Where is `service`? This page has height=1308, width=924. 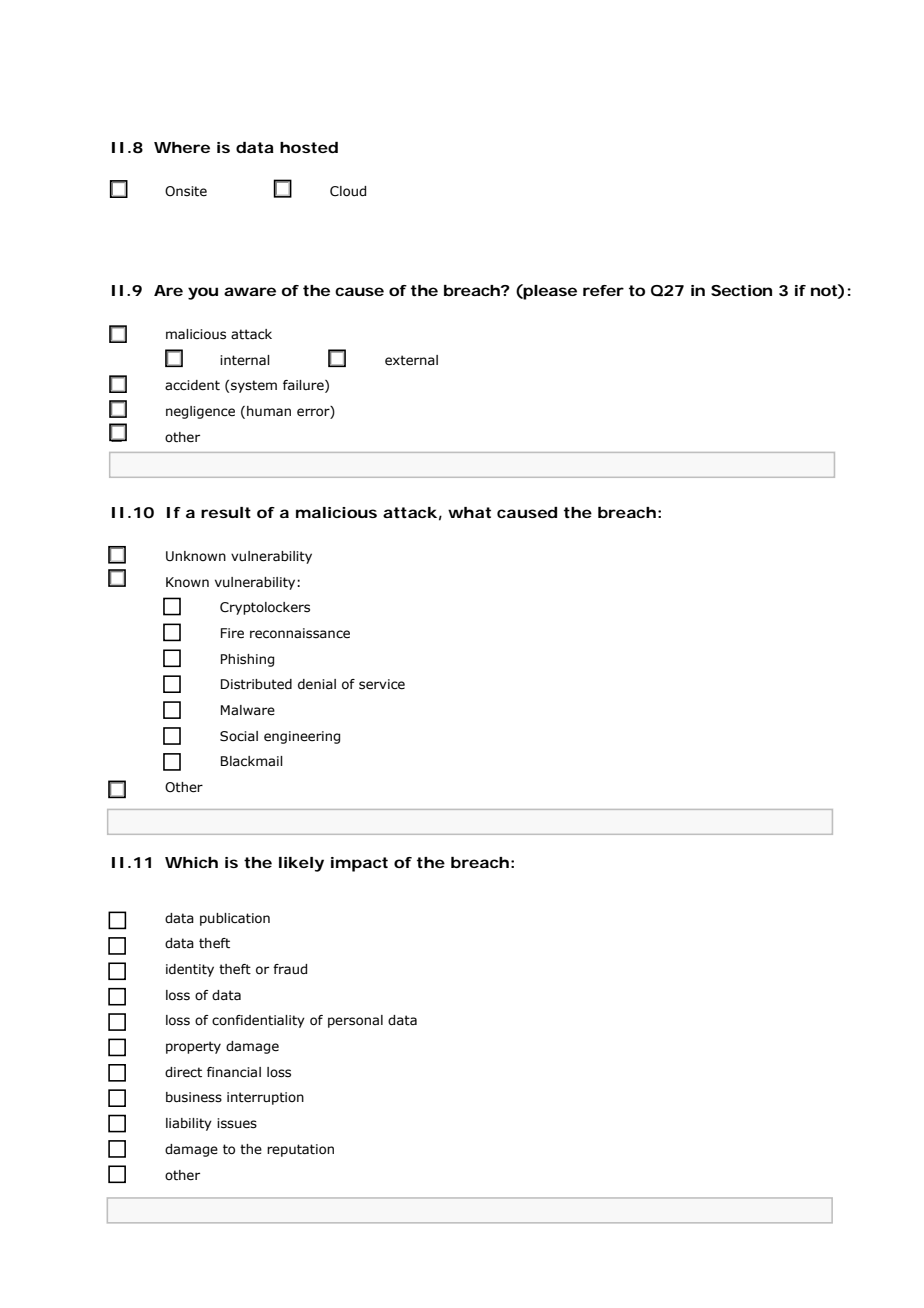 service is located at coordinates (382, 684).
